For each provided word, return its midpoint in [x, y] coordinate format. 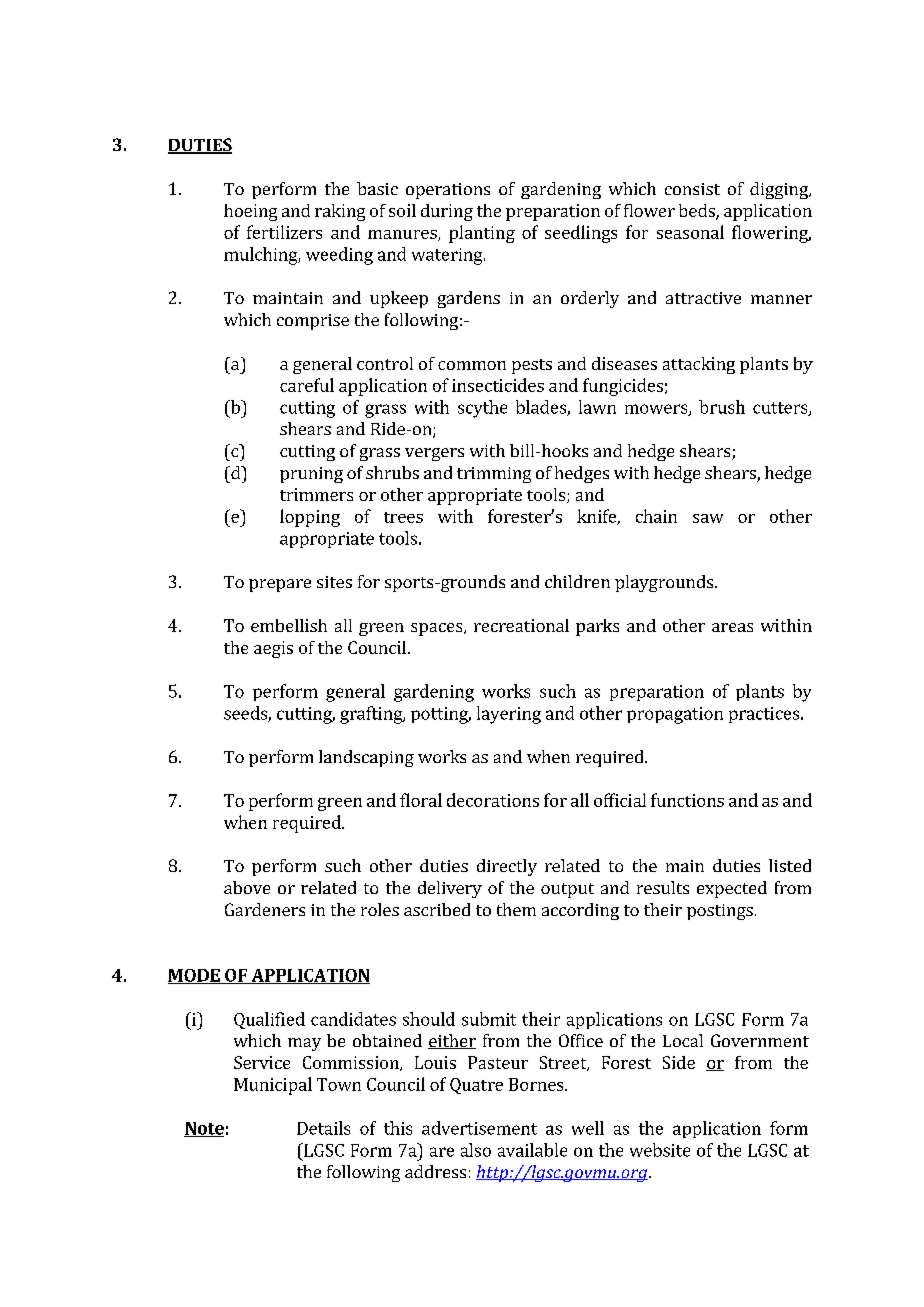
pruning [311, 475]
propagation [675, 715]
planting [482, 234]
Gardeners [265, 909]
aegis [273, 649]
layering [509, 715]
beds [698, 212]
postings [720, 912]
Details [323, 1128]
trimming [494, 475]
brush [722, 407]
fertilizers [284, 232]
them [516, 909]
